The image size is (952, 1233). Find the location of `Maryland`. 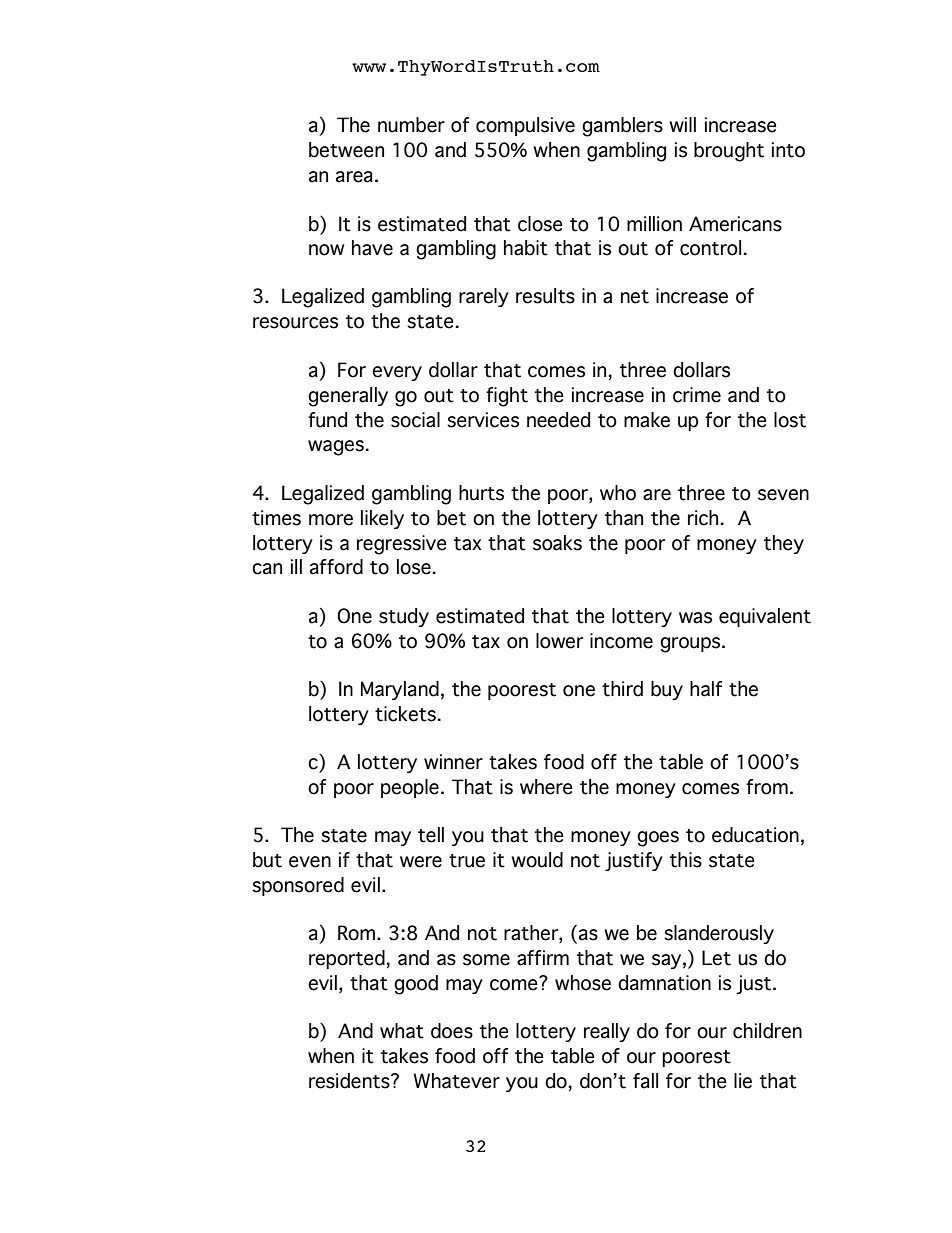

Maryland is located at coordinates (400, 690).
